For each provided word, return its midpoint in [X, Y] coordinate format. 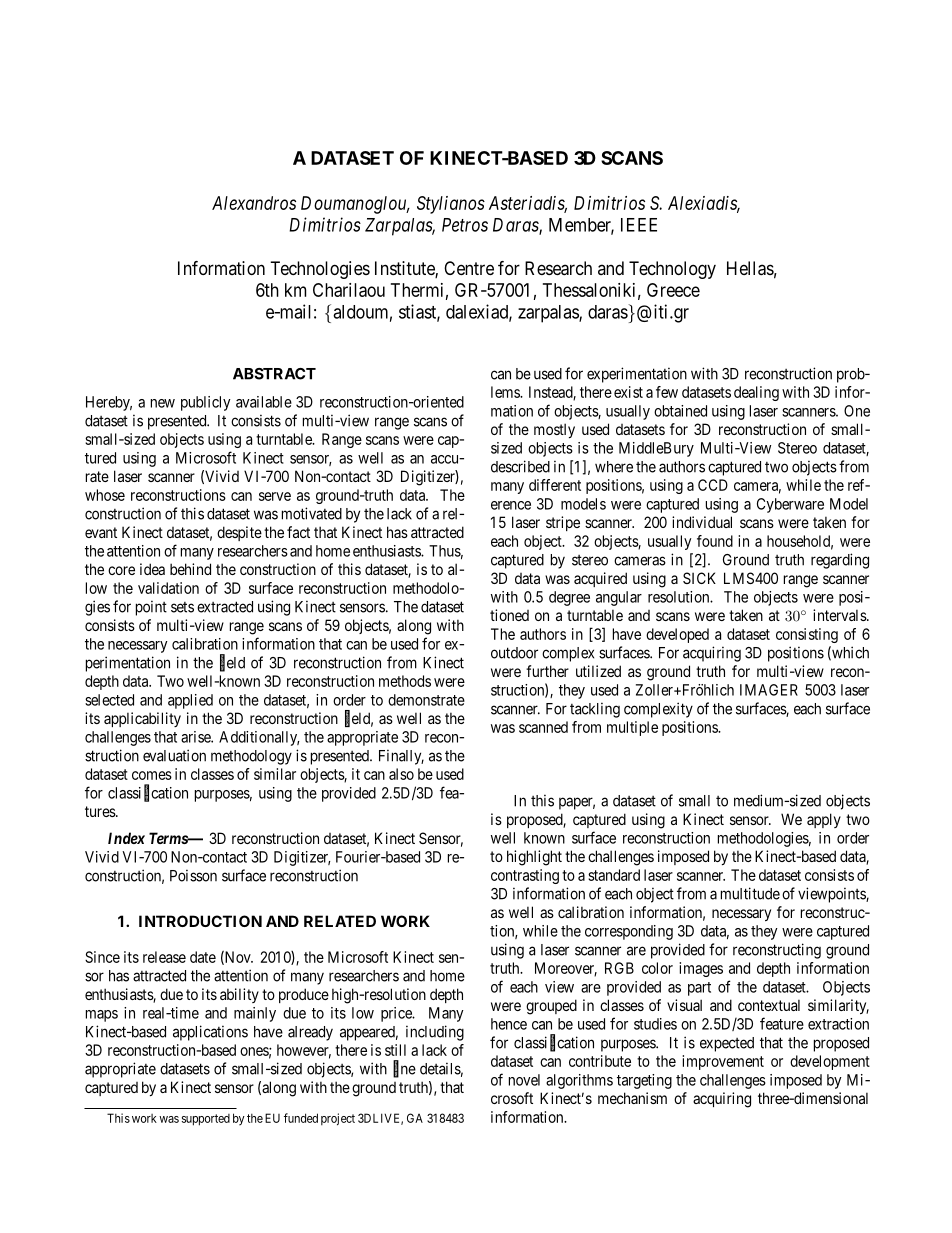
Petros [465, 225]
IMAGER [769, 690]
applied [190, 701]
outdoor [514, 653]
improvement [723, 1062]
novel [524, 1080]
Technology [672, 270]
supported [206, 1120]
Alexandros [254, 203]
